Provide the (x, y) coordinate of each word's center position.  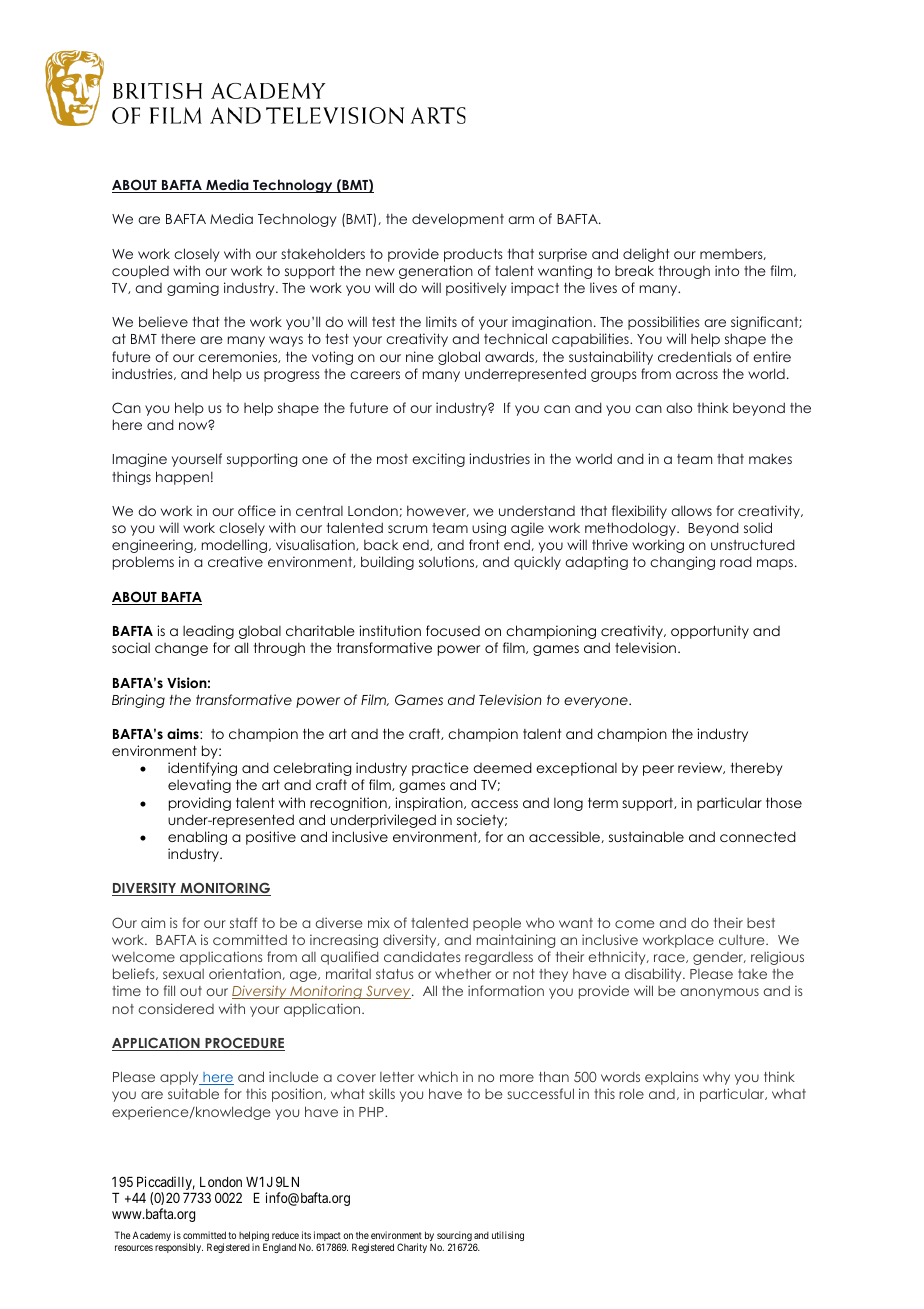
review (701, 768)
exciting (438, 460)
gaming (193, 289)
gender (719, 958)
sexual (183, 974)
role (631, 1093)
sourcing (454, 1238)
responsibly (179, 1248)
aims (184, 733)
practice (440, 769)
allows (691, 510)
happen (182, 478)
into (727, 270)
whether (463, 973)
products (473, 255)
